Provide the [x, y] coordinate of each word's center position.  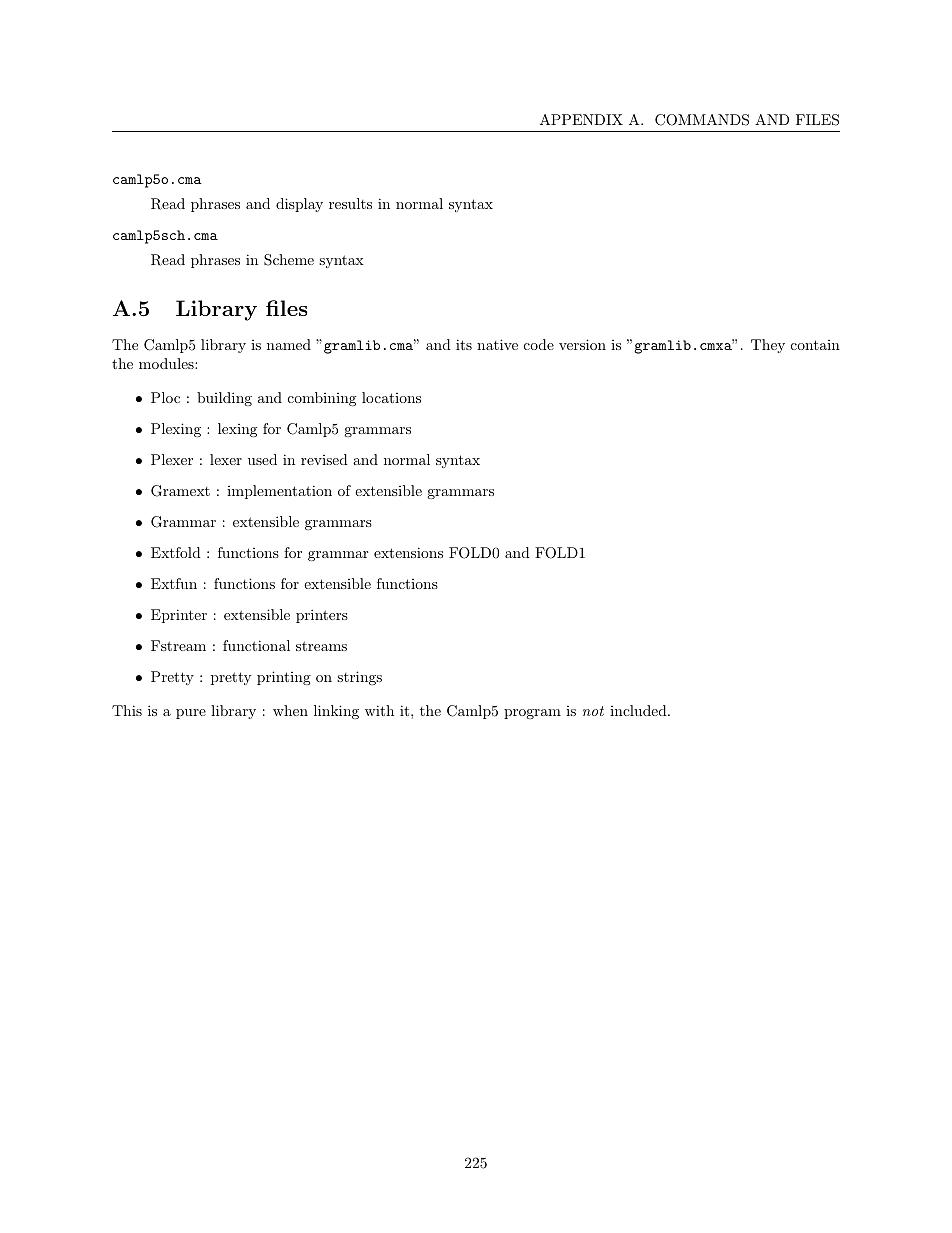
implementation [279, 492]
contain [815, 345]
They [768, 346]
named [289, 344]
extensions [408, 552]
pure [191, 714]
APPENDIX [581, 119]
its [464, 344]
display [299, 205]
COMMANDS [702, 120]
